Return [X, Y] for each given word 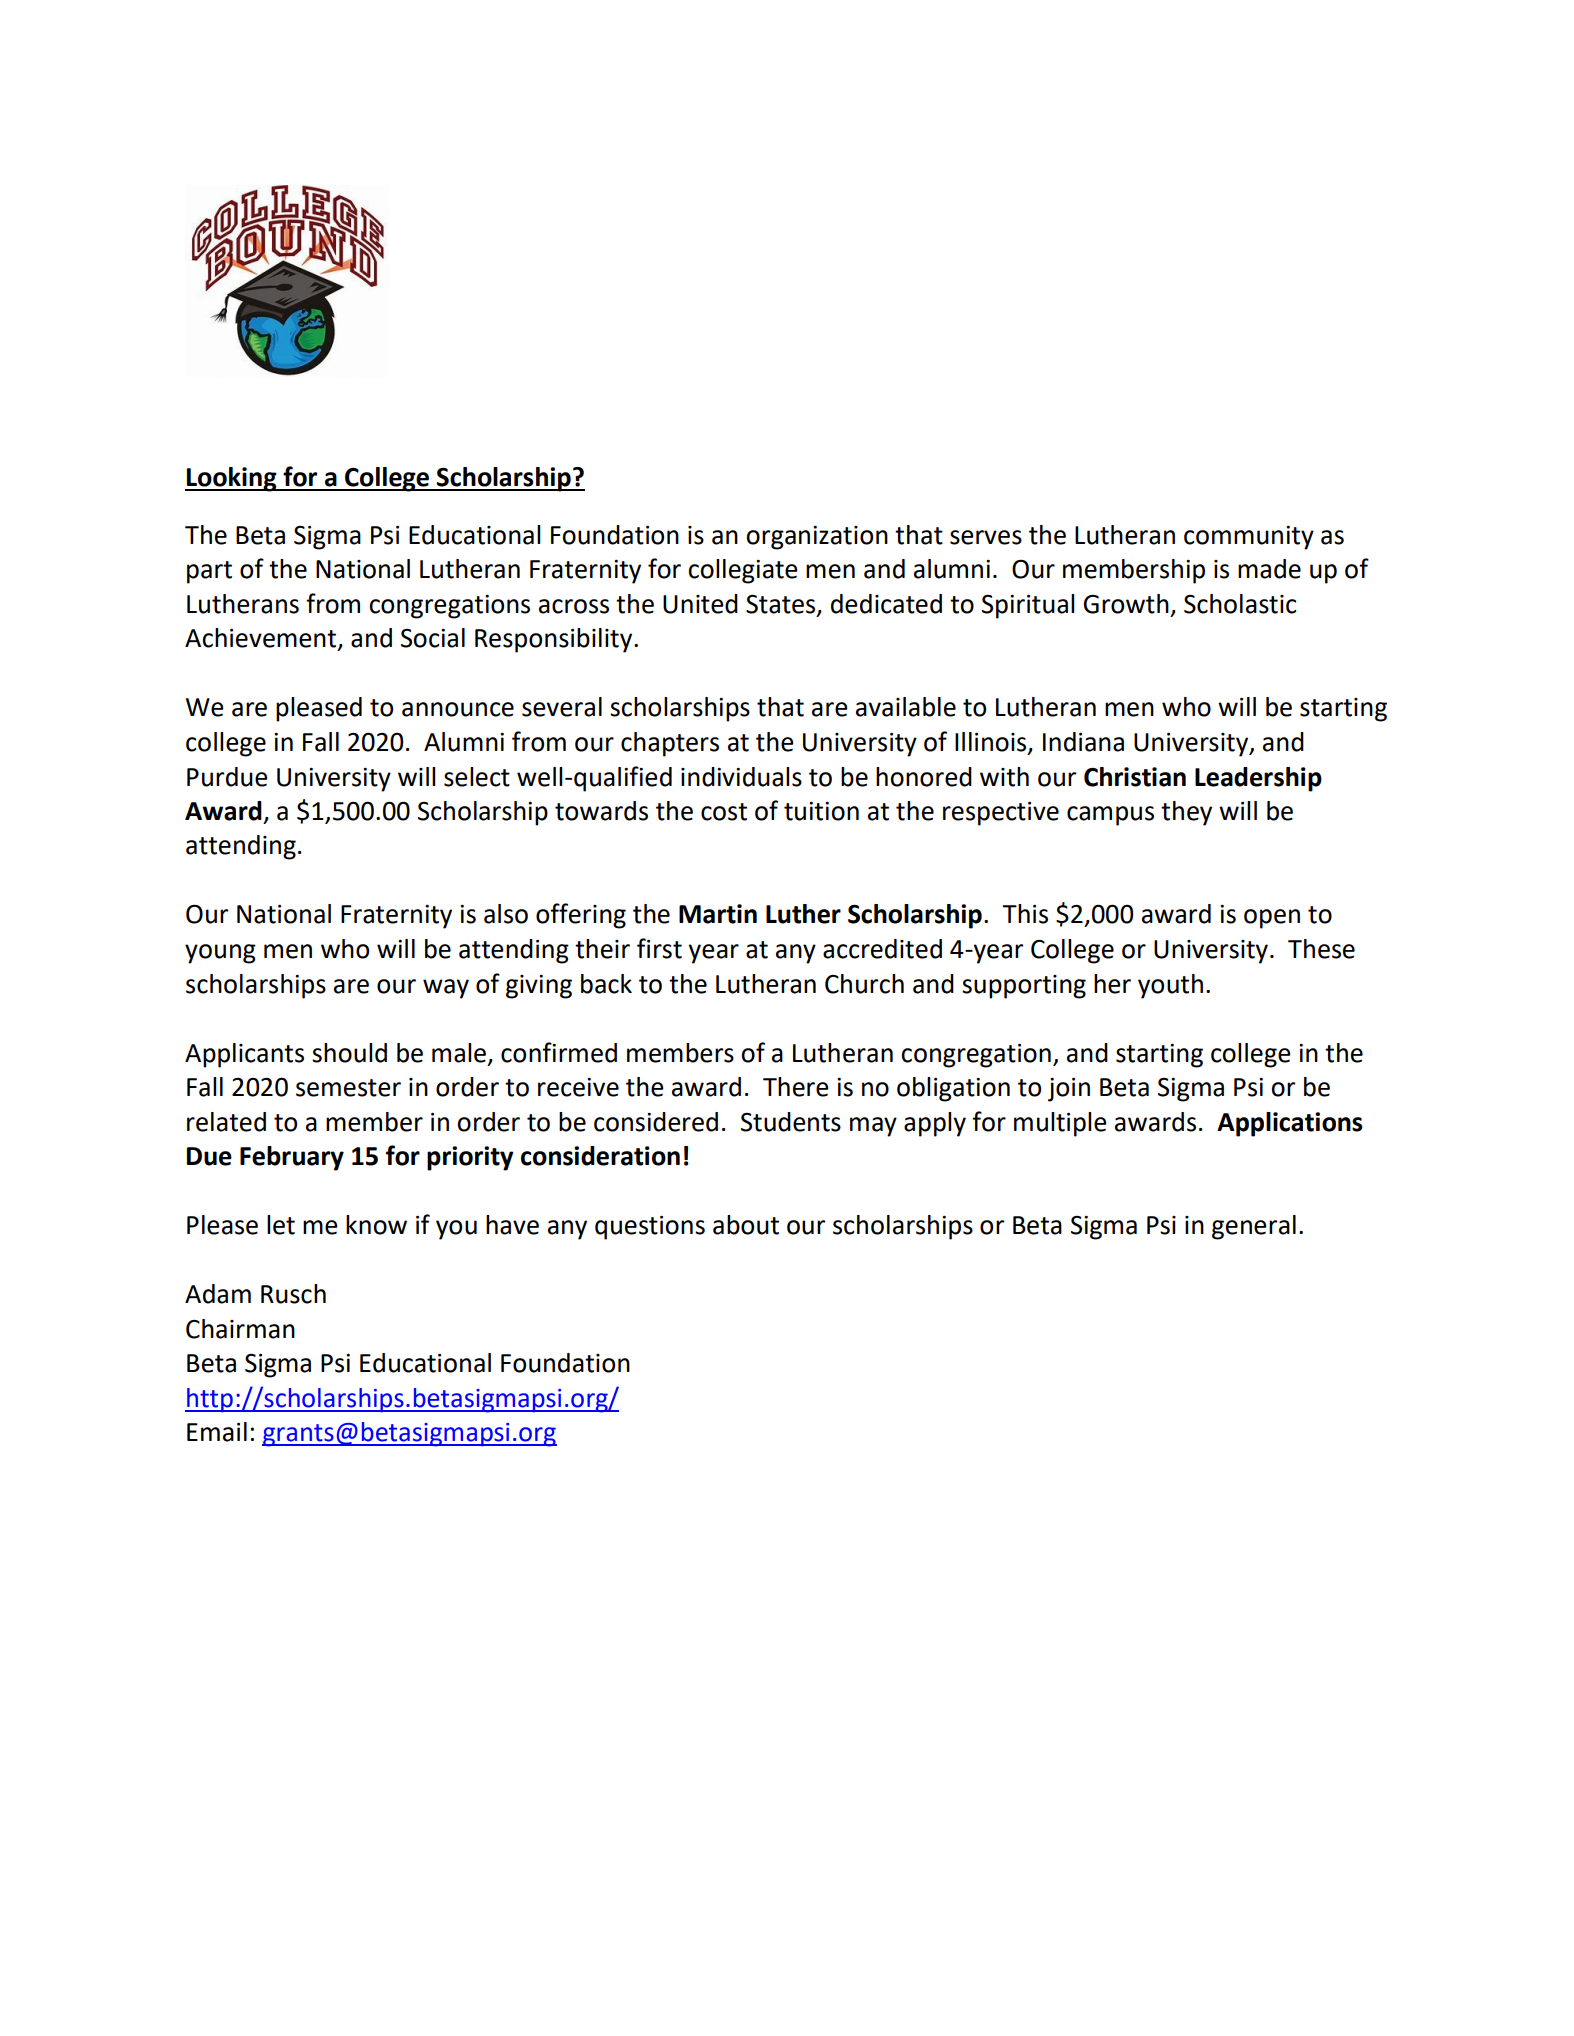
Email [217, 1432]
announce [458, 709]
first [659, 948]
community [1249, 538]
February [292, 1158]
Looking [232, 479]
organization [817, 538]
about [746, 1225]
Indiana [1083, 742]
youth [1170, 986]
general [1254, 1227]
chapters [670, 744]
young [220, 954]
